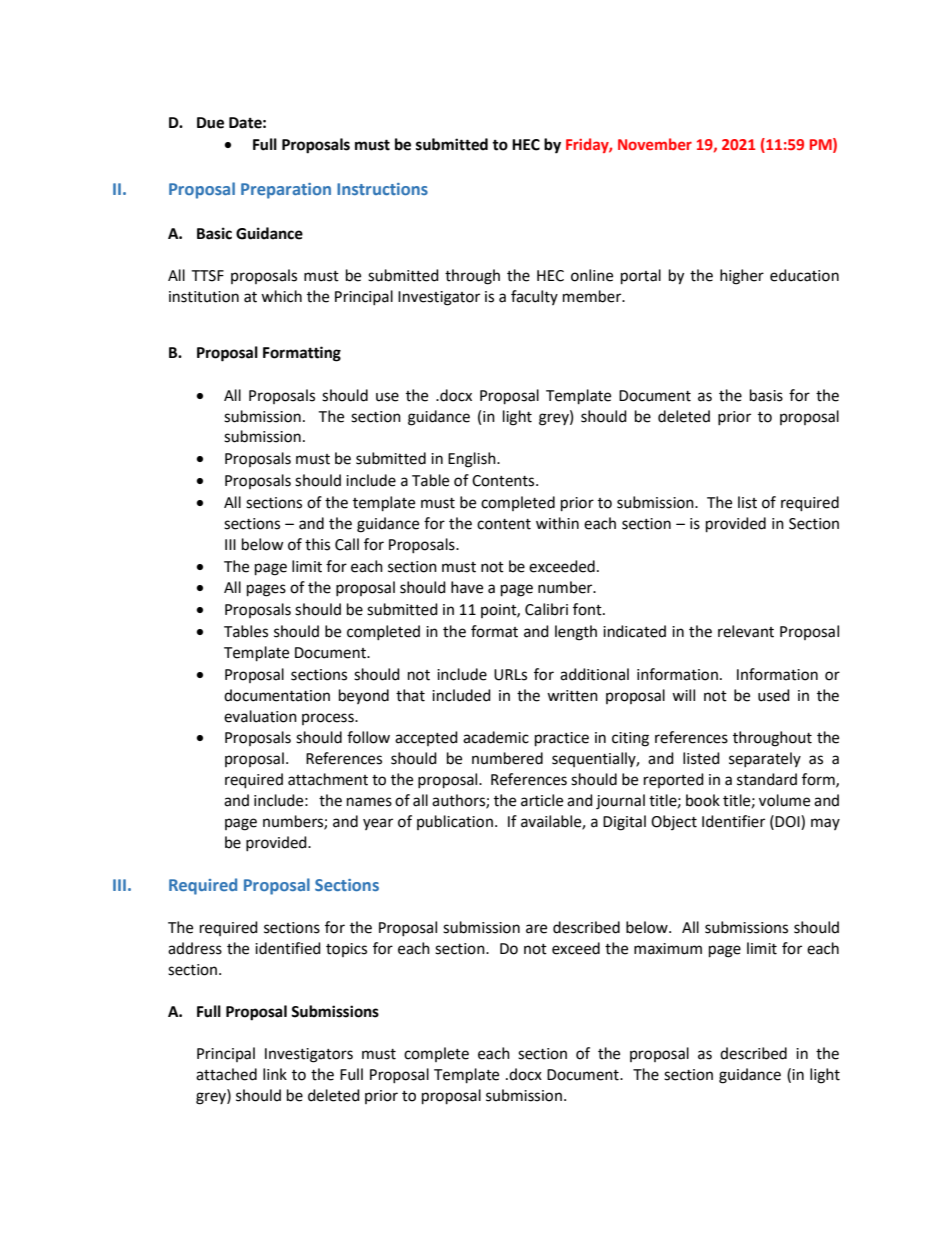  What do you see at coordinates (655, 144) in the screenshot?
I see `November` at bounding box center [655, 144].
